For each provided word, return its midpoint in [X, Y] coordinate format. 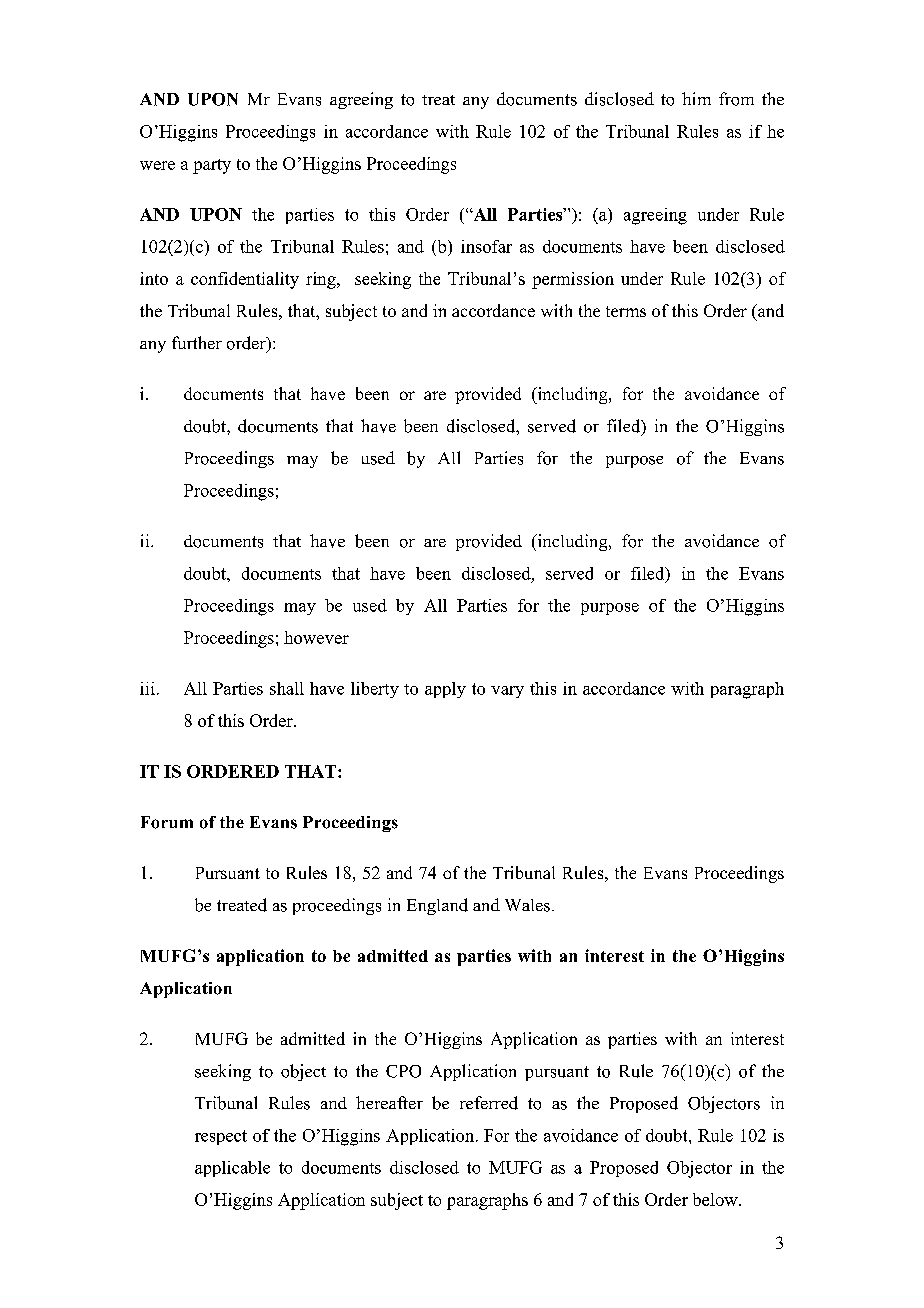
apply [445, 690]
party [212, 166]
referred [489, 1103]
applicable [232, 1169]
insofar [486, 246]
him [696, 98]
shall [287, 688]
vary [507, 692]
